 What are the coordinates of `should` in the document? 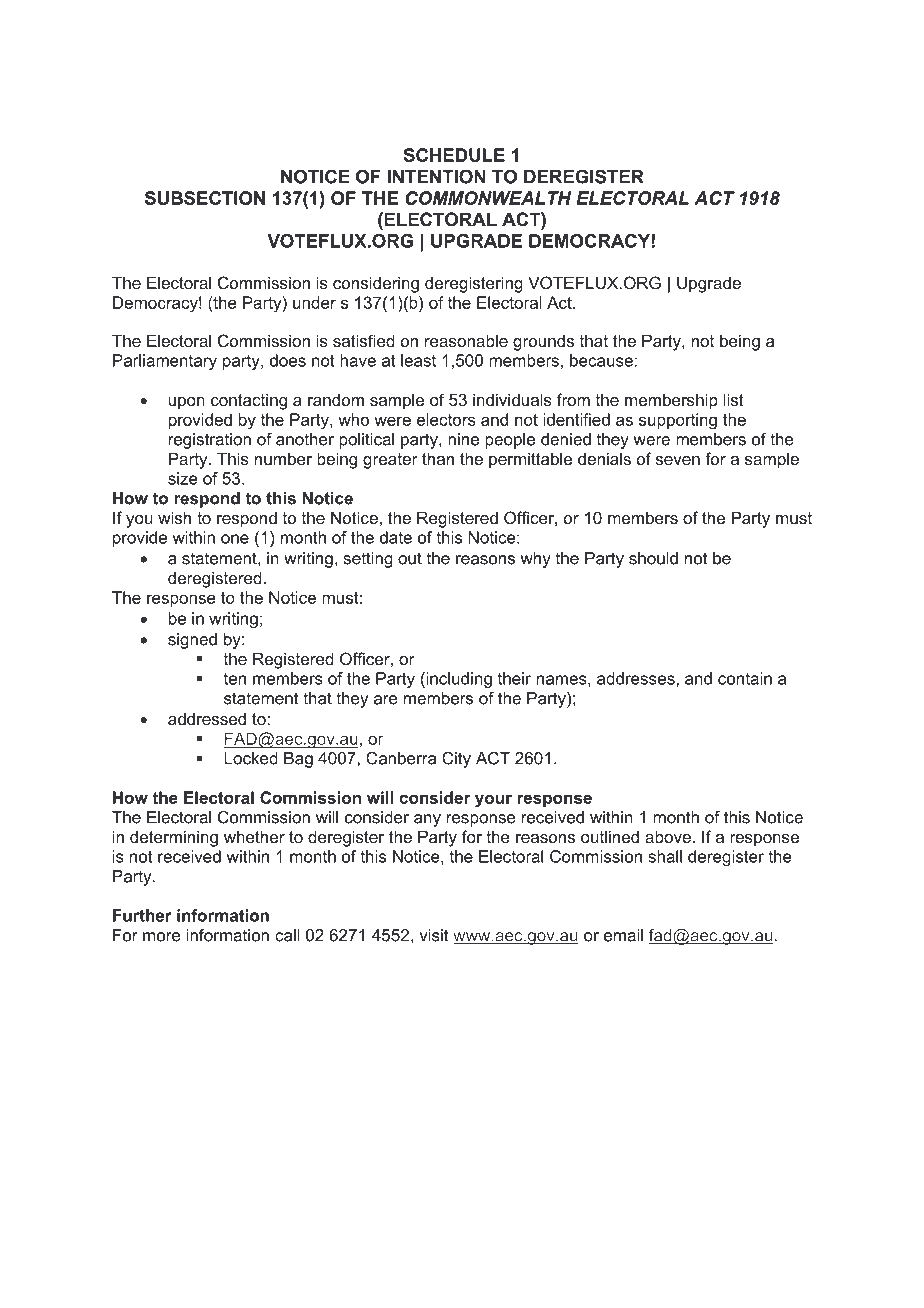 It's located at (653, 558).
